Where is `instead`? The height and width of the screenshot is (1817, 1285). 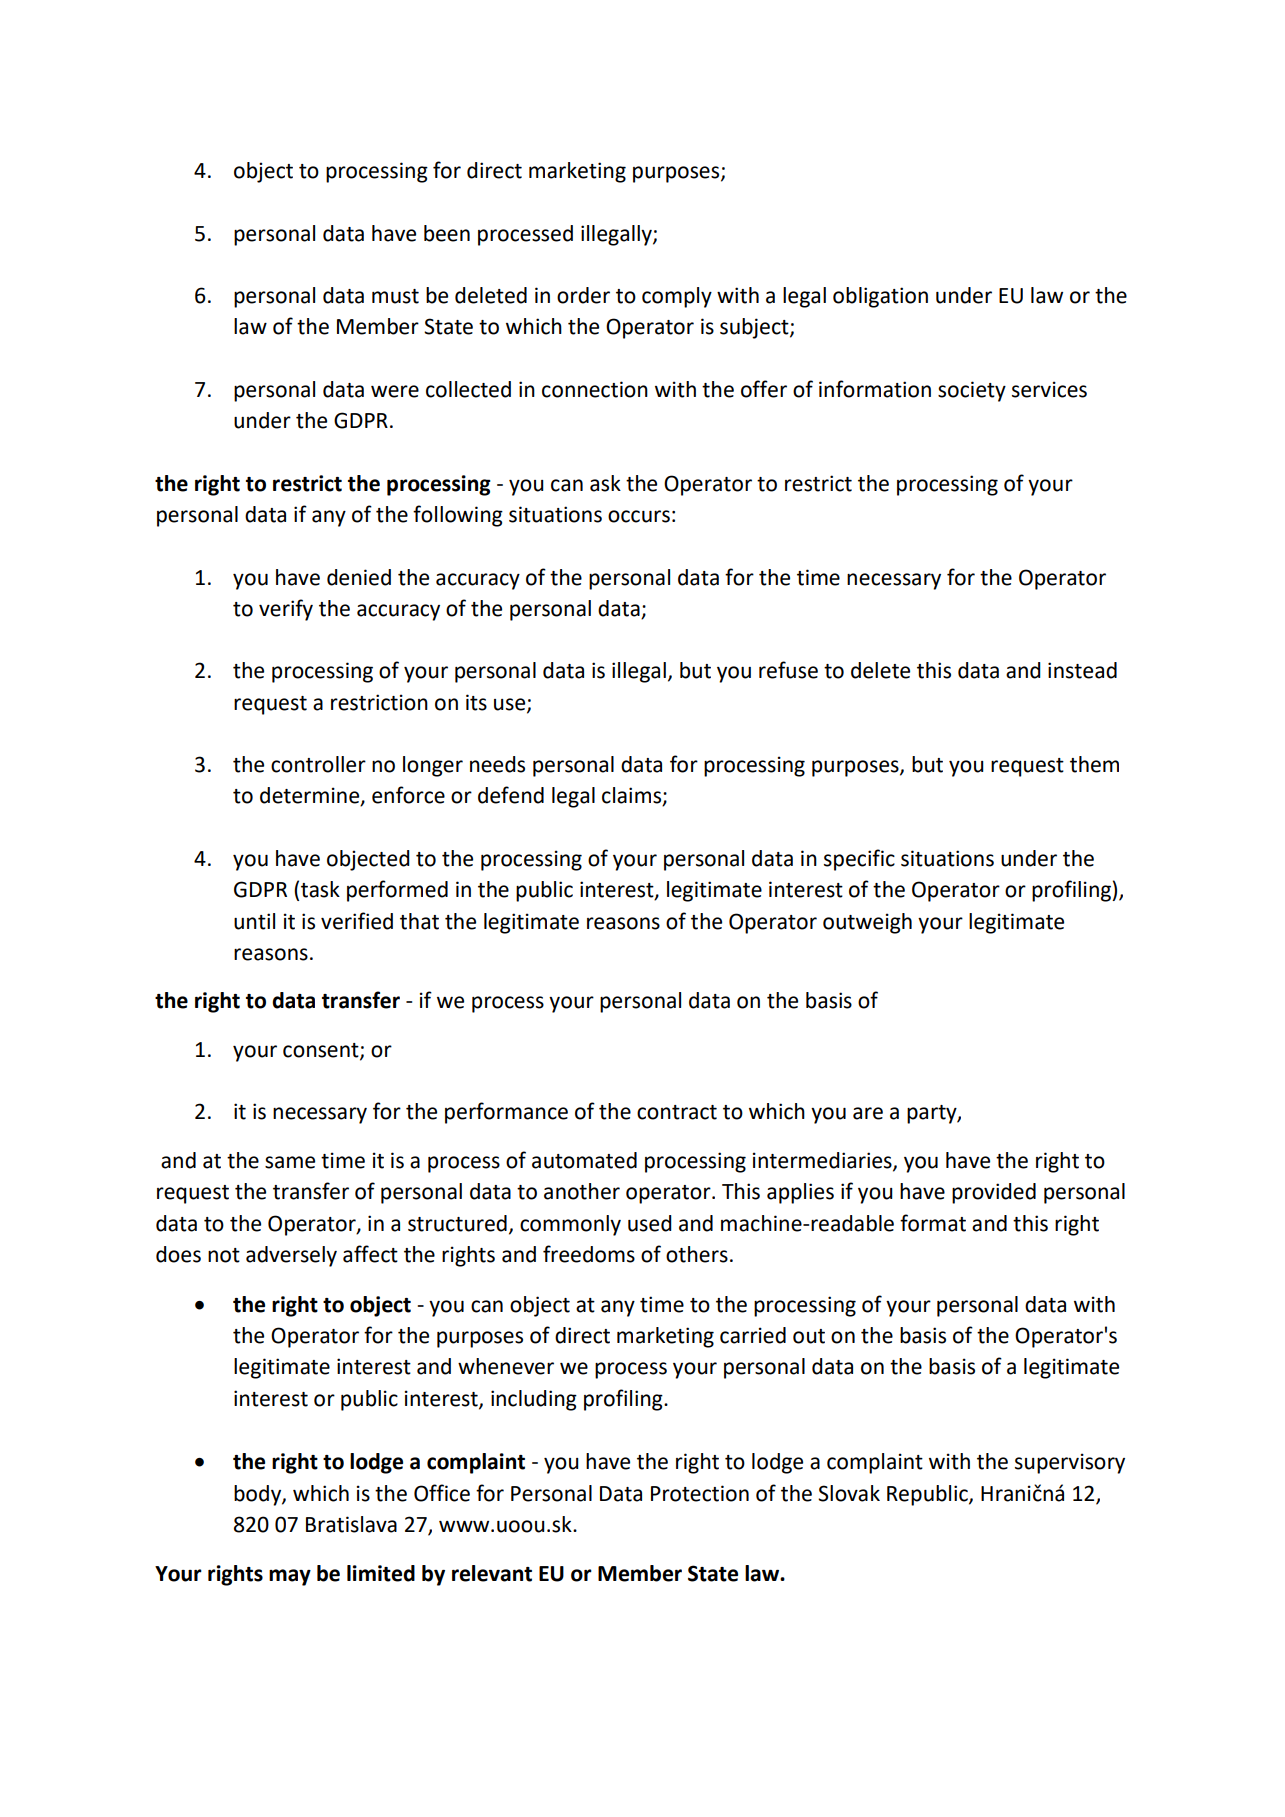 instead is located at coordinates (1082, 670).
